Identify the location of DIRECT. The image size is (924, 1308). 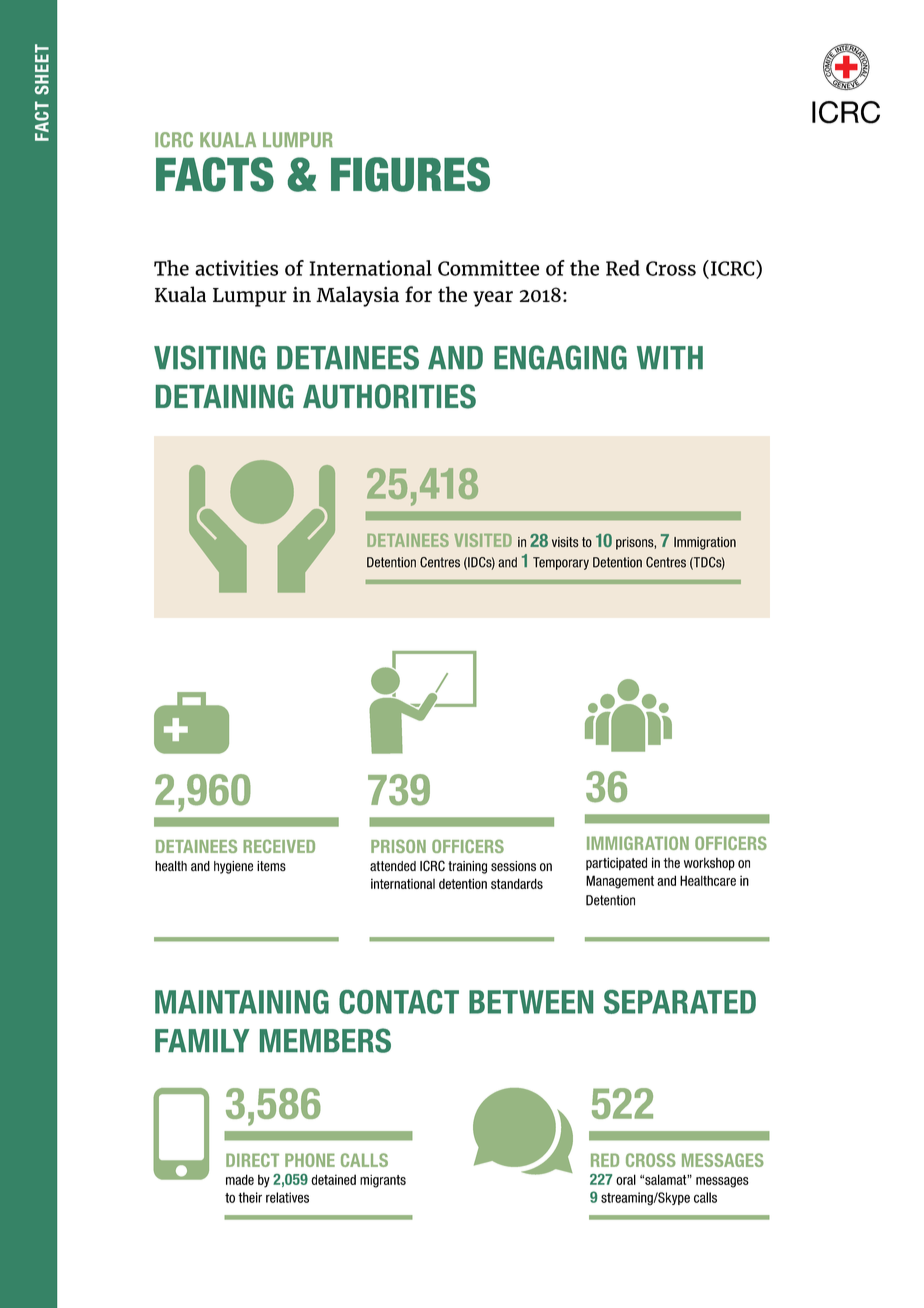
(252, 1160).
